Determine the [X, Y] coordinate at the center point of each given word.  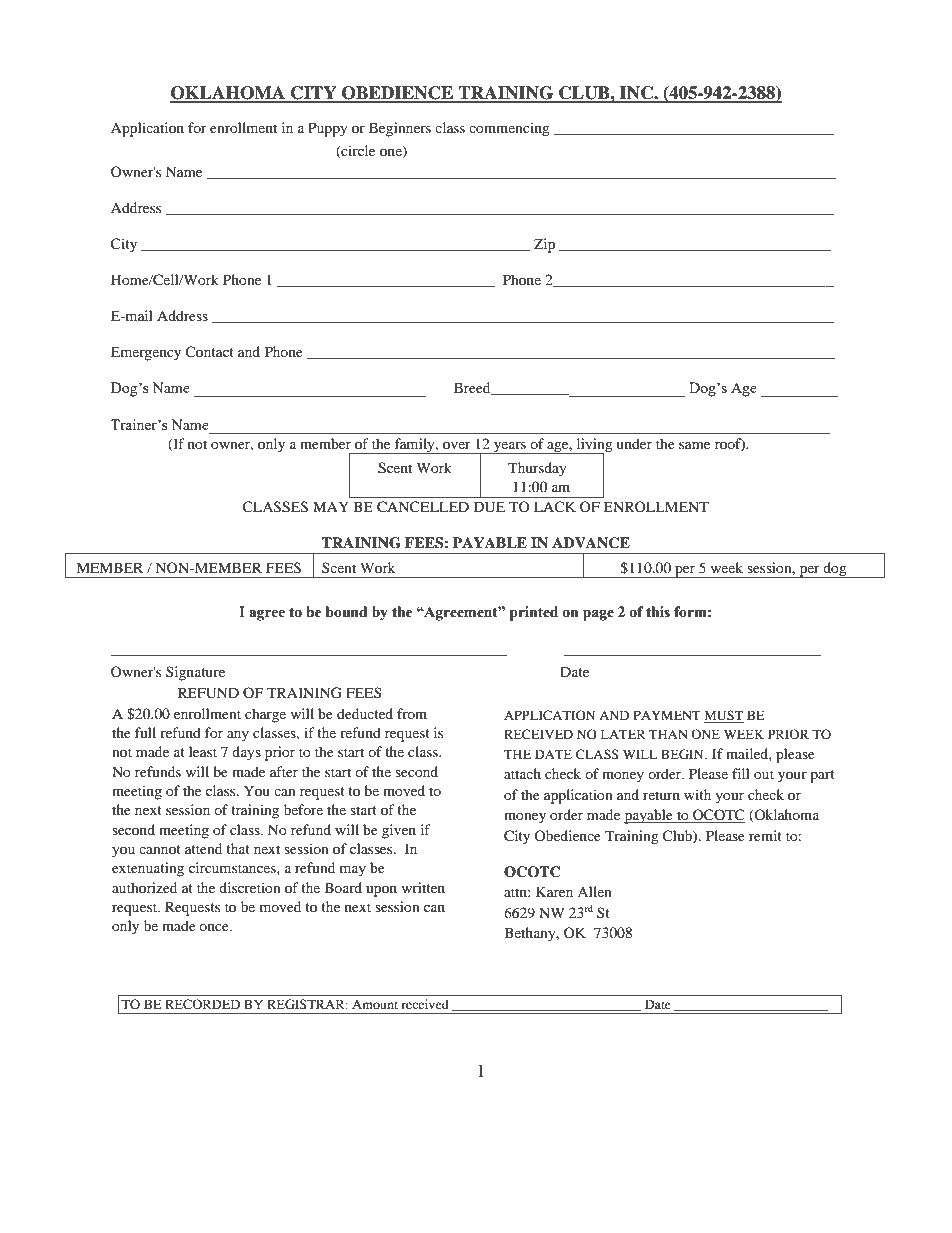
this [658, 612]
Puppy [328, 129]
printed [534, 613]
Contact [209, 351]
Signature [195, 673]
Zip [544, 245]
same [694, 445]
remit [765, 835]
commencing [509, 129]
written [423, 887]
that [238, 848]
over [457, 445]
